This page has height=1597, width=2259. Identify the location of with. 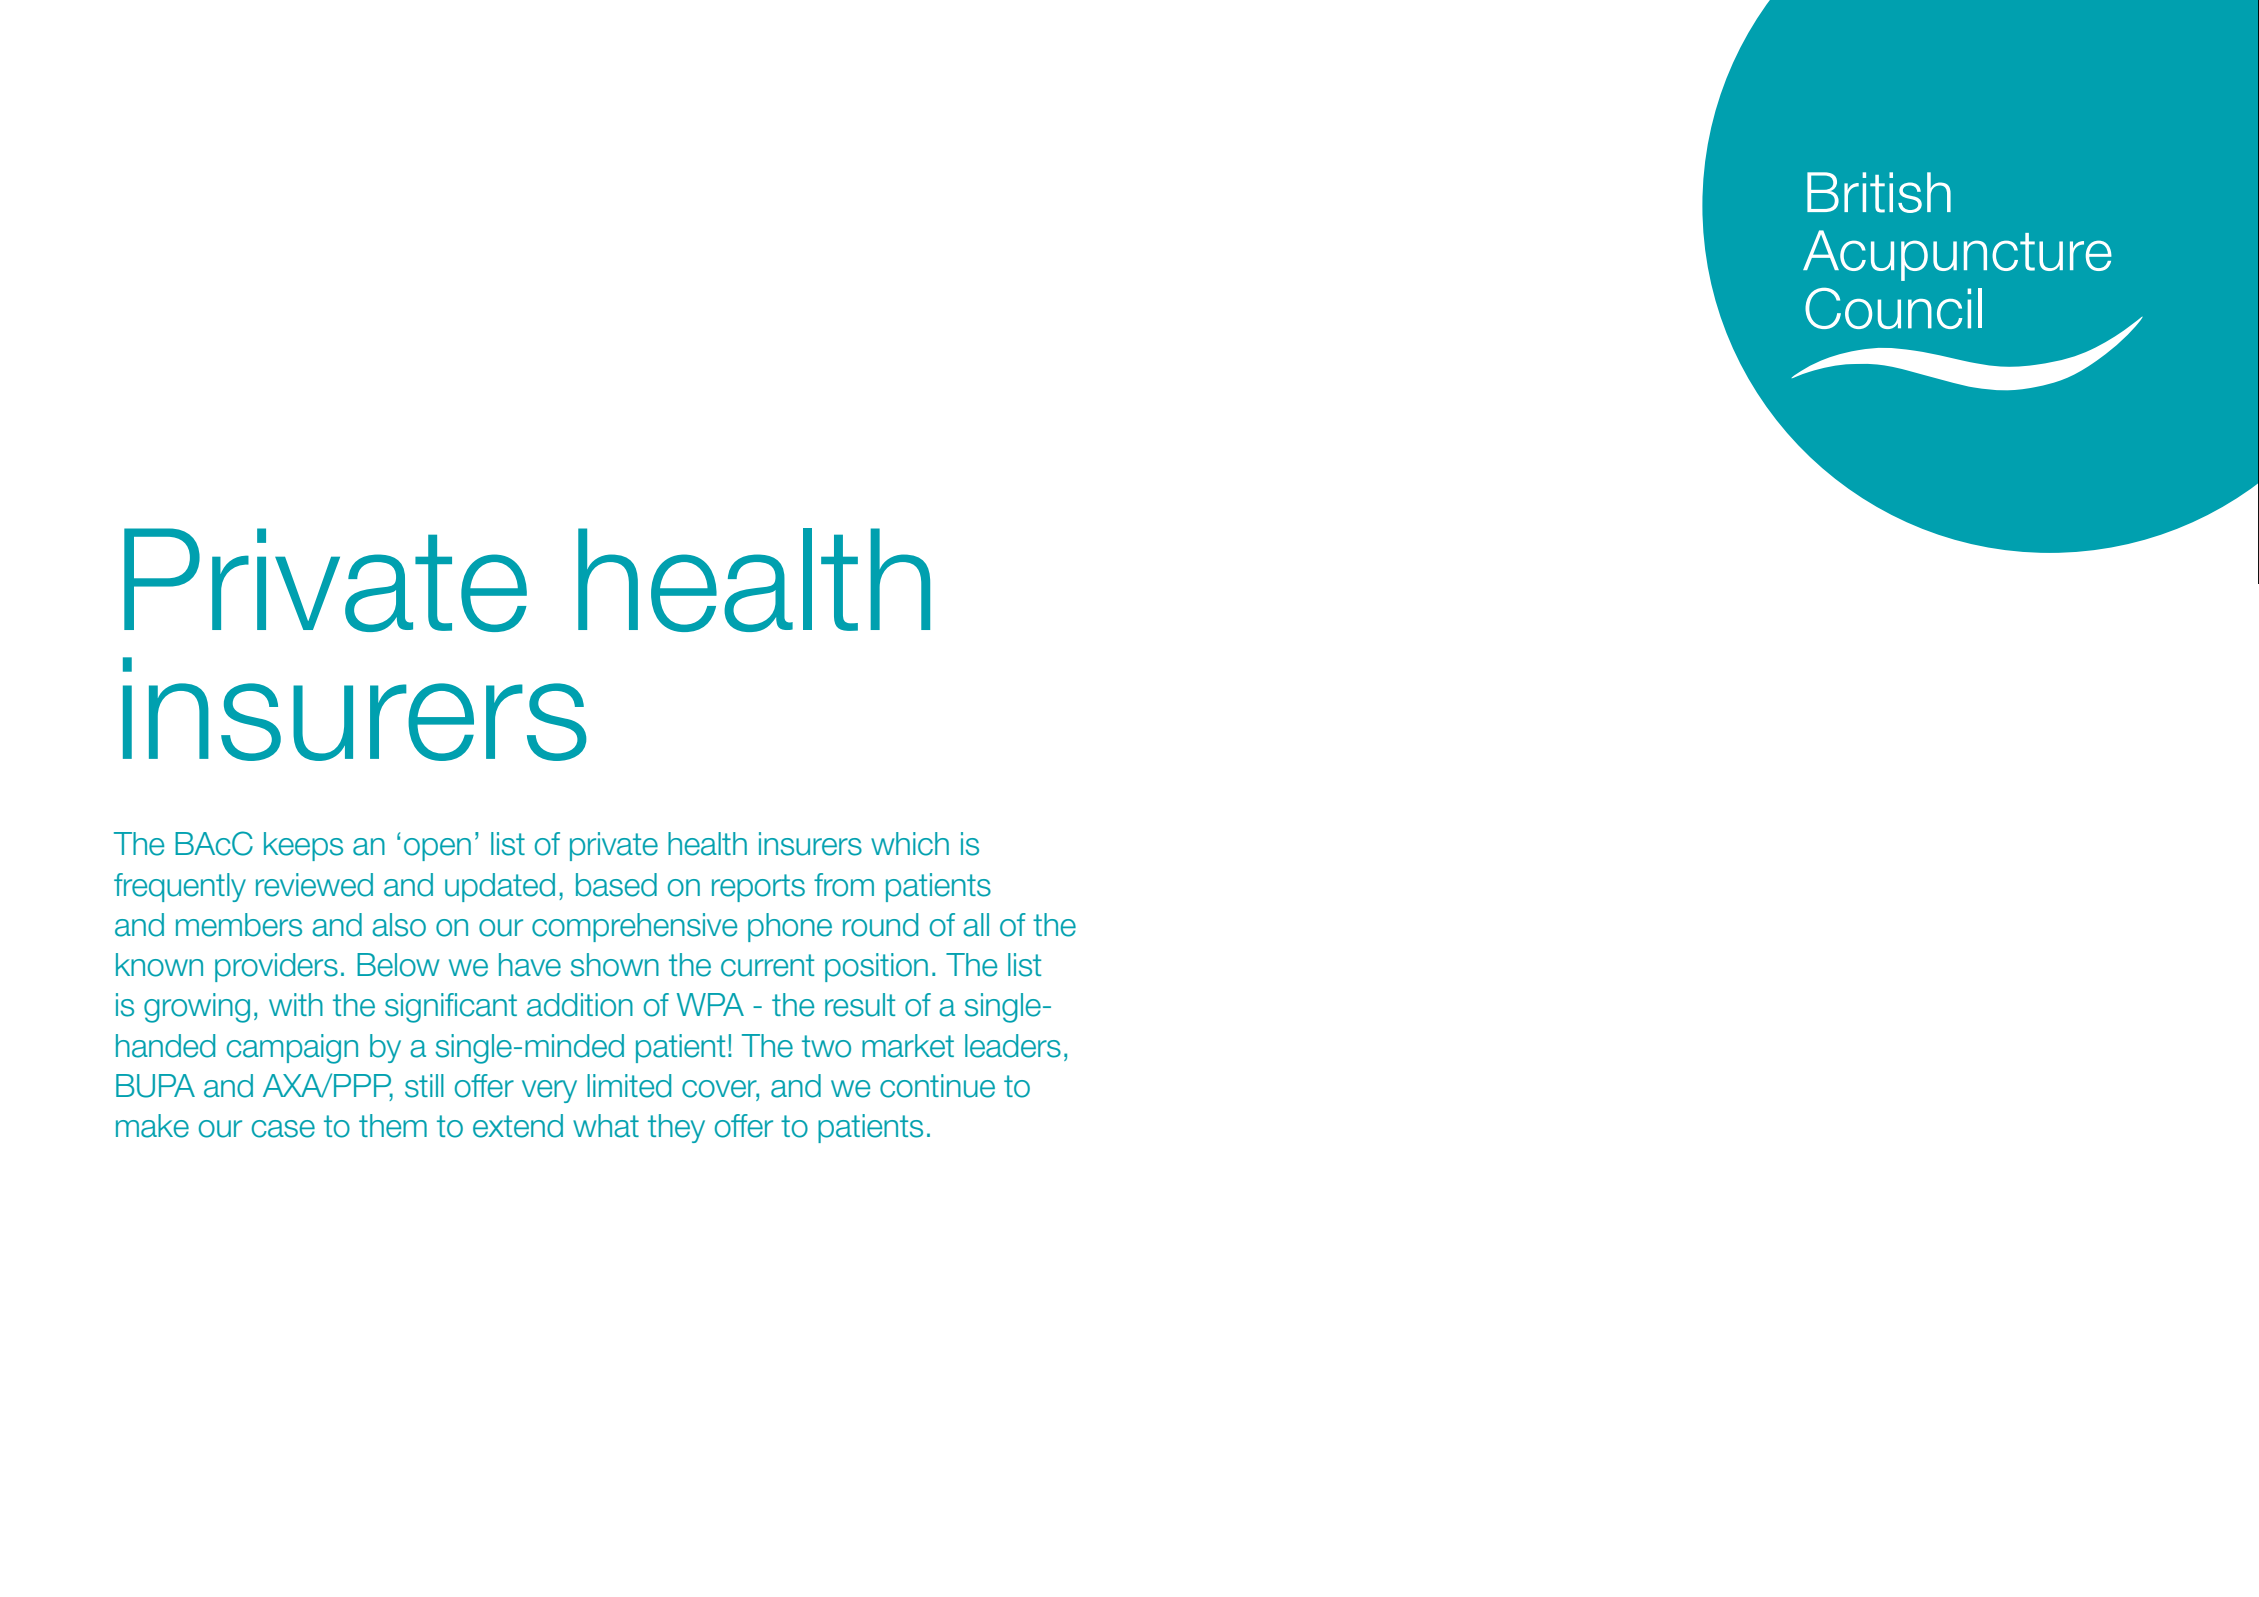
(296, 1004).
